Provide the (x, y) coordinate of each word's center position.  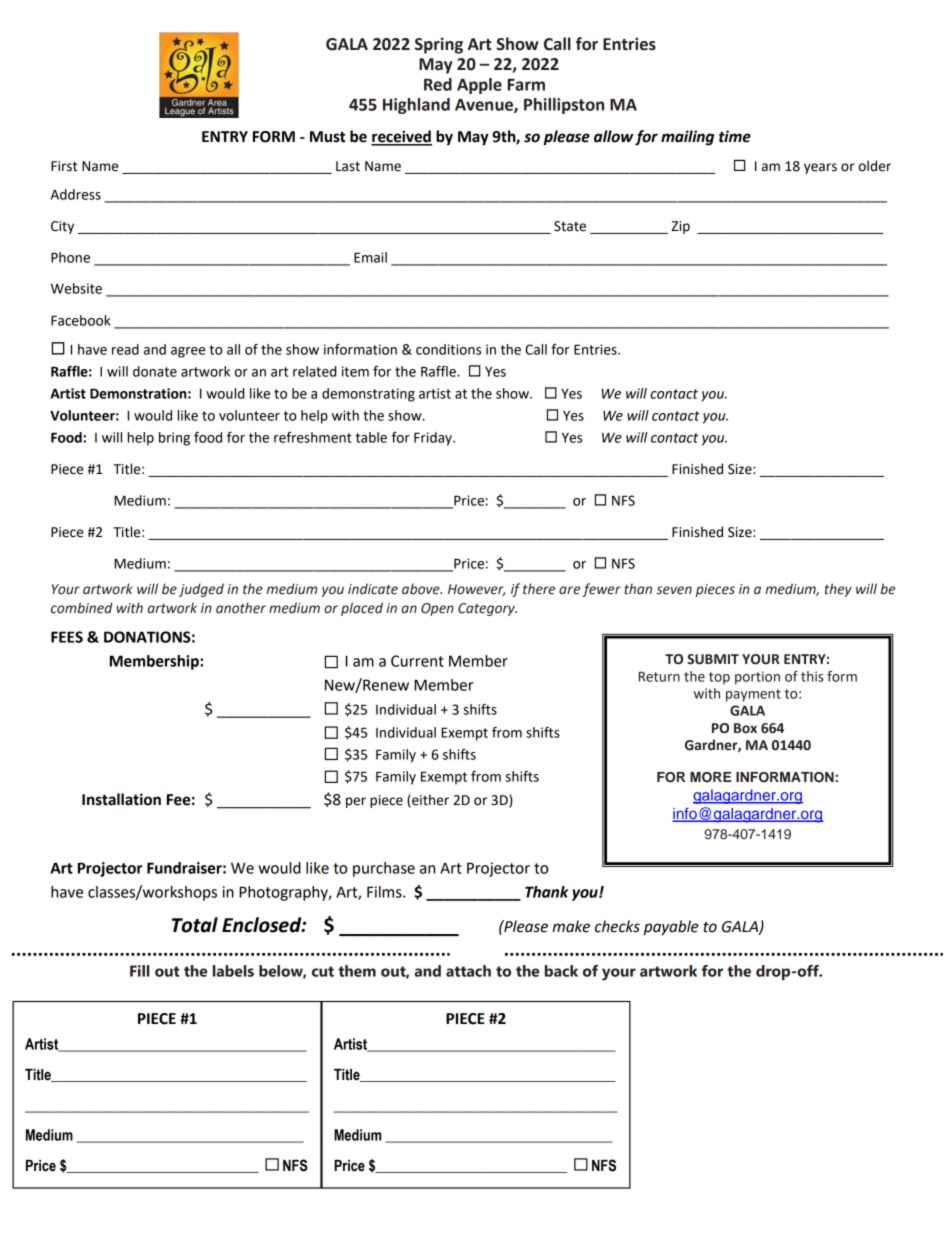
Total (195, 925)
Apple (479, 86)
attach (468, 971)
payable (671, 928)
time (735, 136)
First (64, 166)
